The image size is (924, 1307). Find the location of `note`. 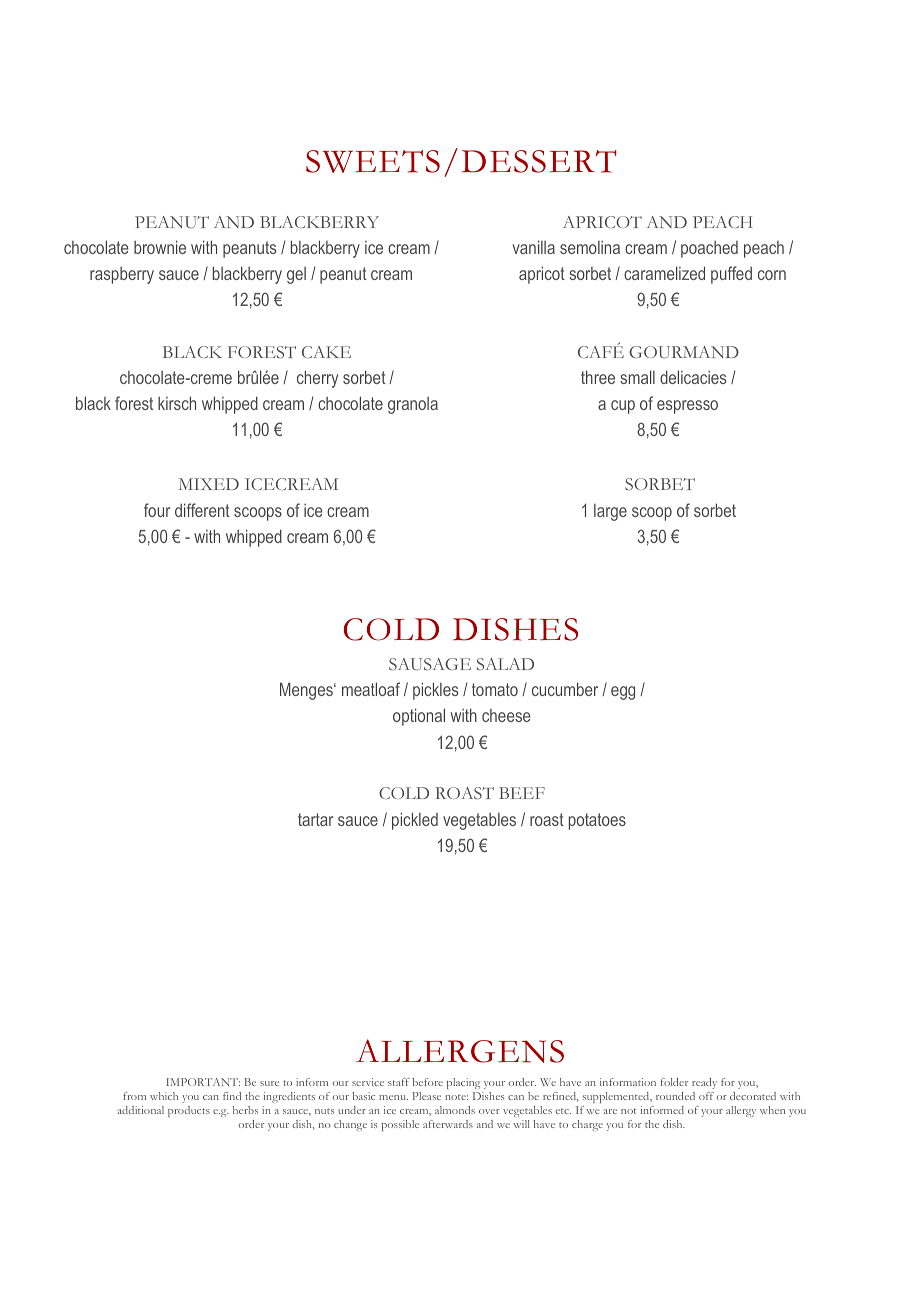

note is located at coordinates (456, 1097).
